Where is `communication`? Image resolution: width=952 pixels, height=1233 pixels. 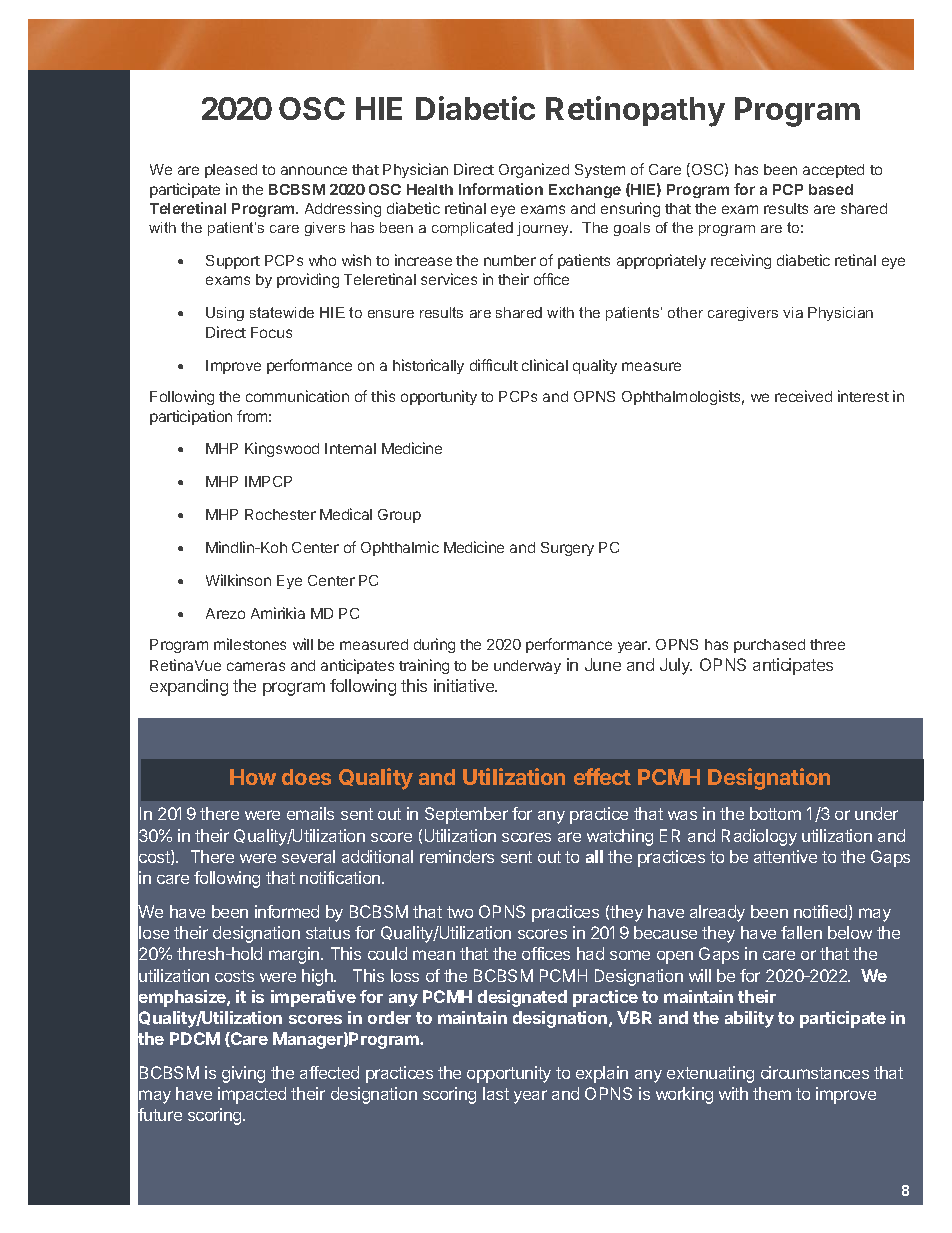 communication is located at coordinates (297, 396).
